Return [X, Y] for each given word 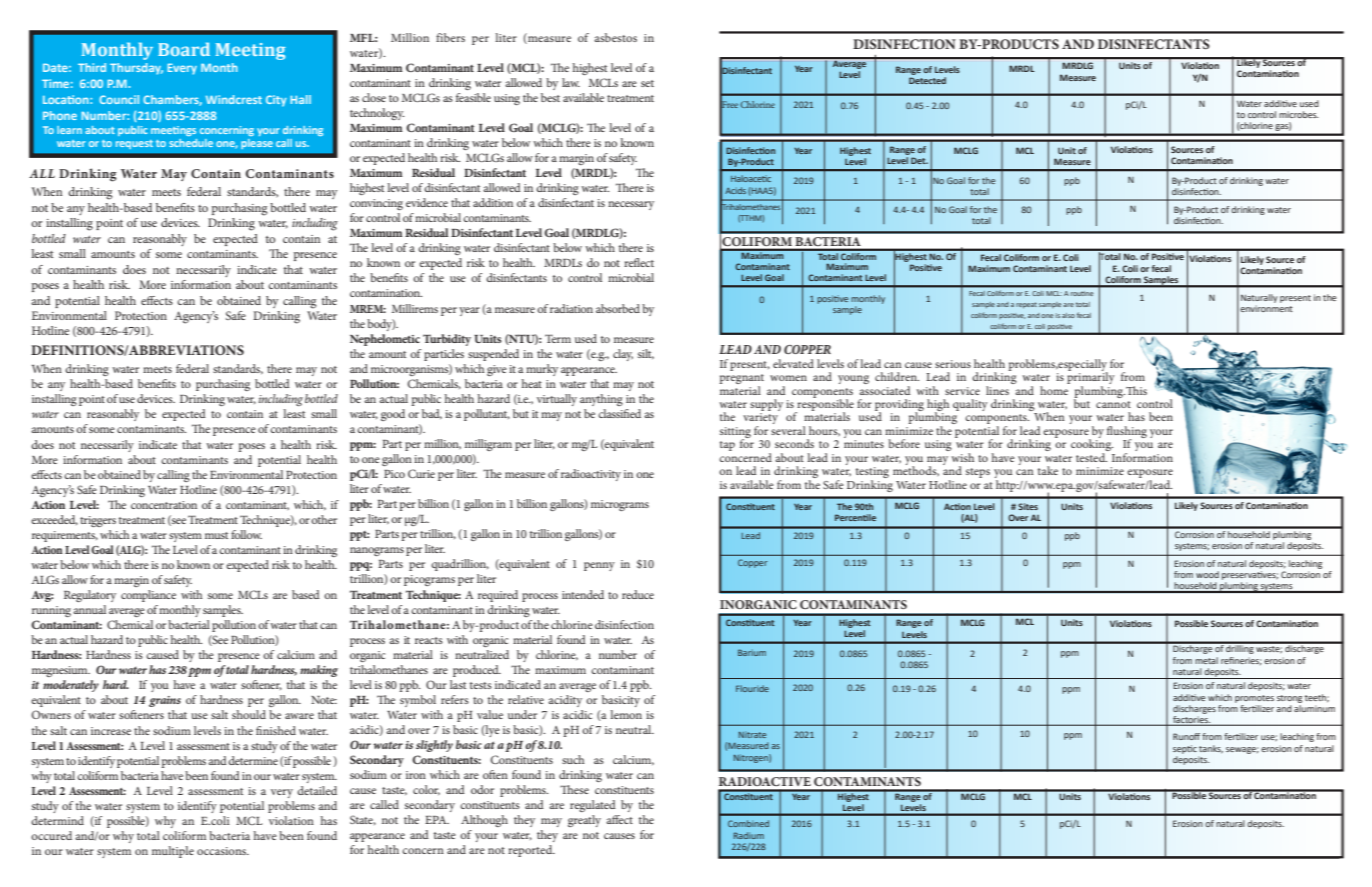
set [647, 83]
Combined [748, 823]
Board [184, 49]
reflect [639, 262]
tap [727, 446]
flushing [1127, 433]
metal [1206, 660]
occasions [223, 851]
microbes [1298, 114]
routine [1082, 294]
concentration [164, 505]
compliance [148, 596]
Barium [752, 652]
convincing [376, 204]
